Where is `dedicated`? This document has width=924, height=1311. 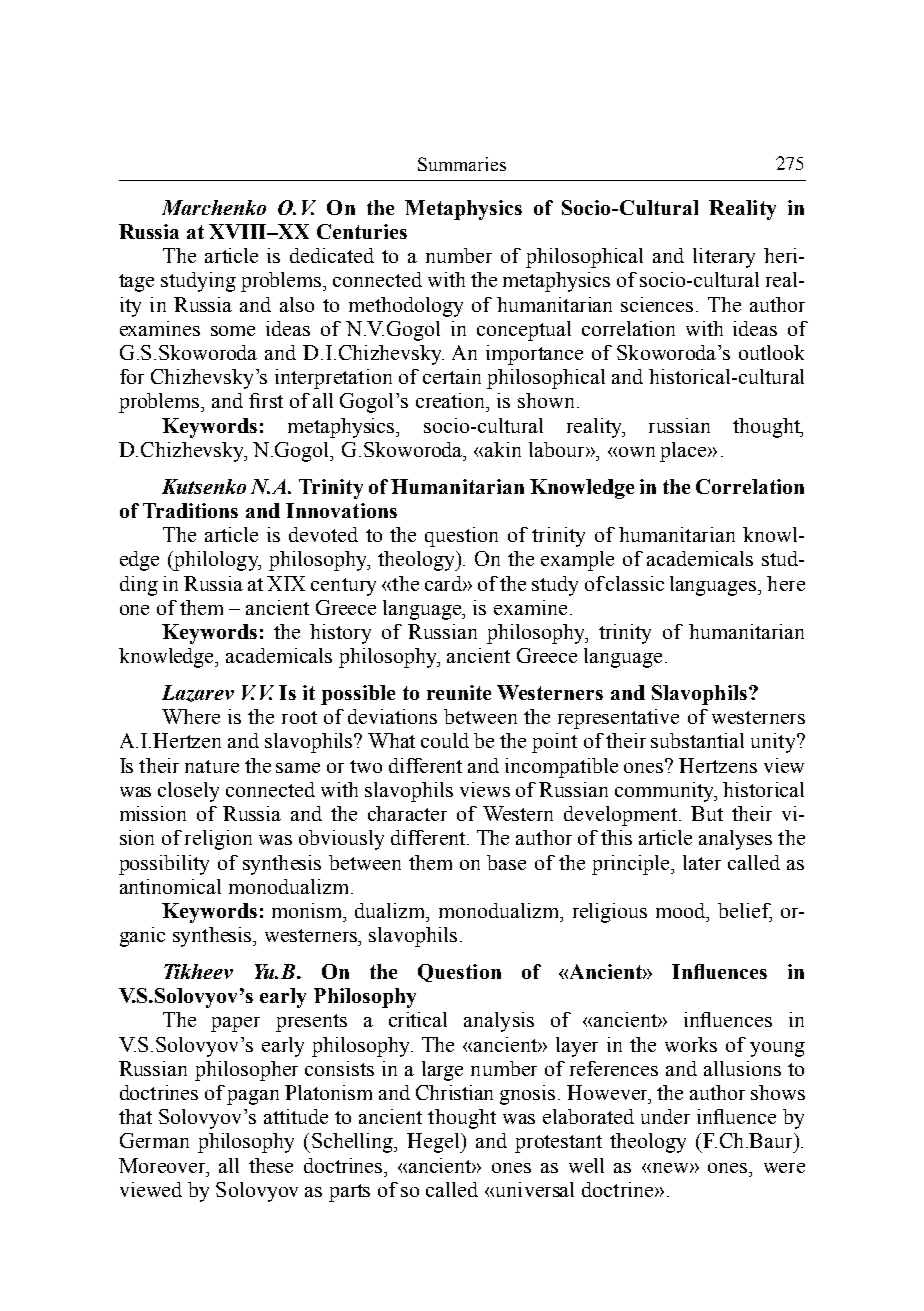
dedicated is located at coordinates (332, 255).
